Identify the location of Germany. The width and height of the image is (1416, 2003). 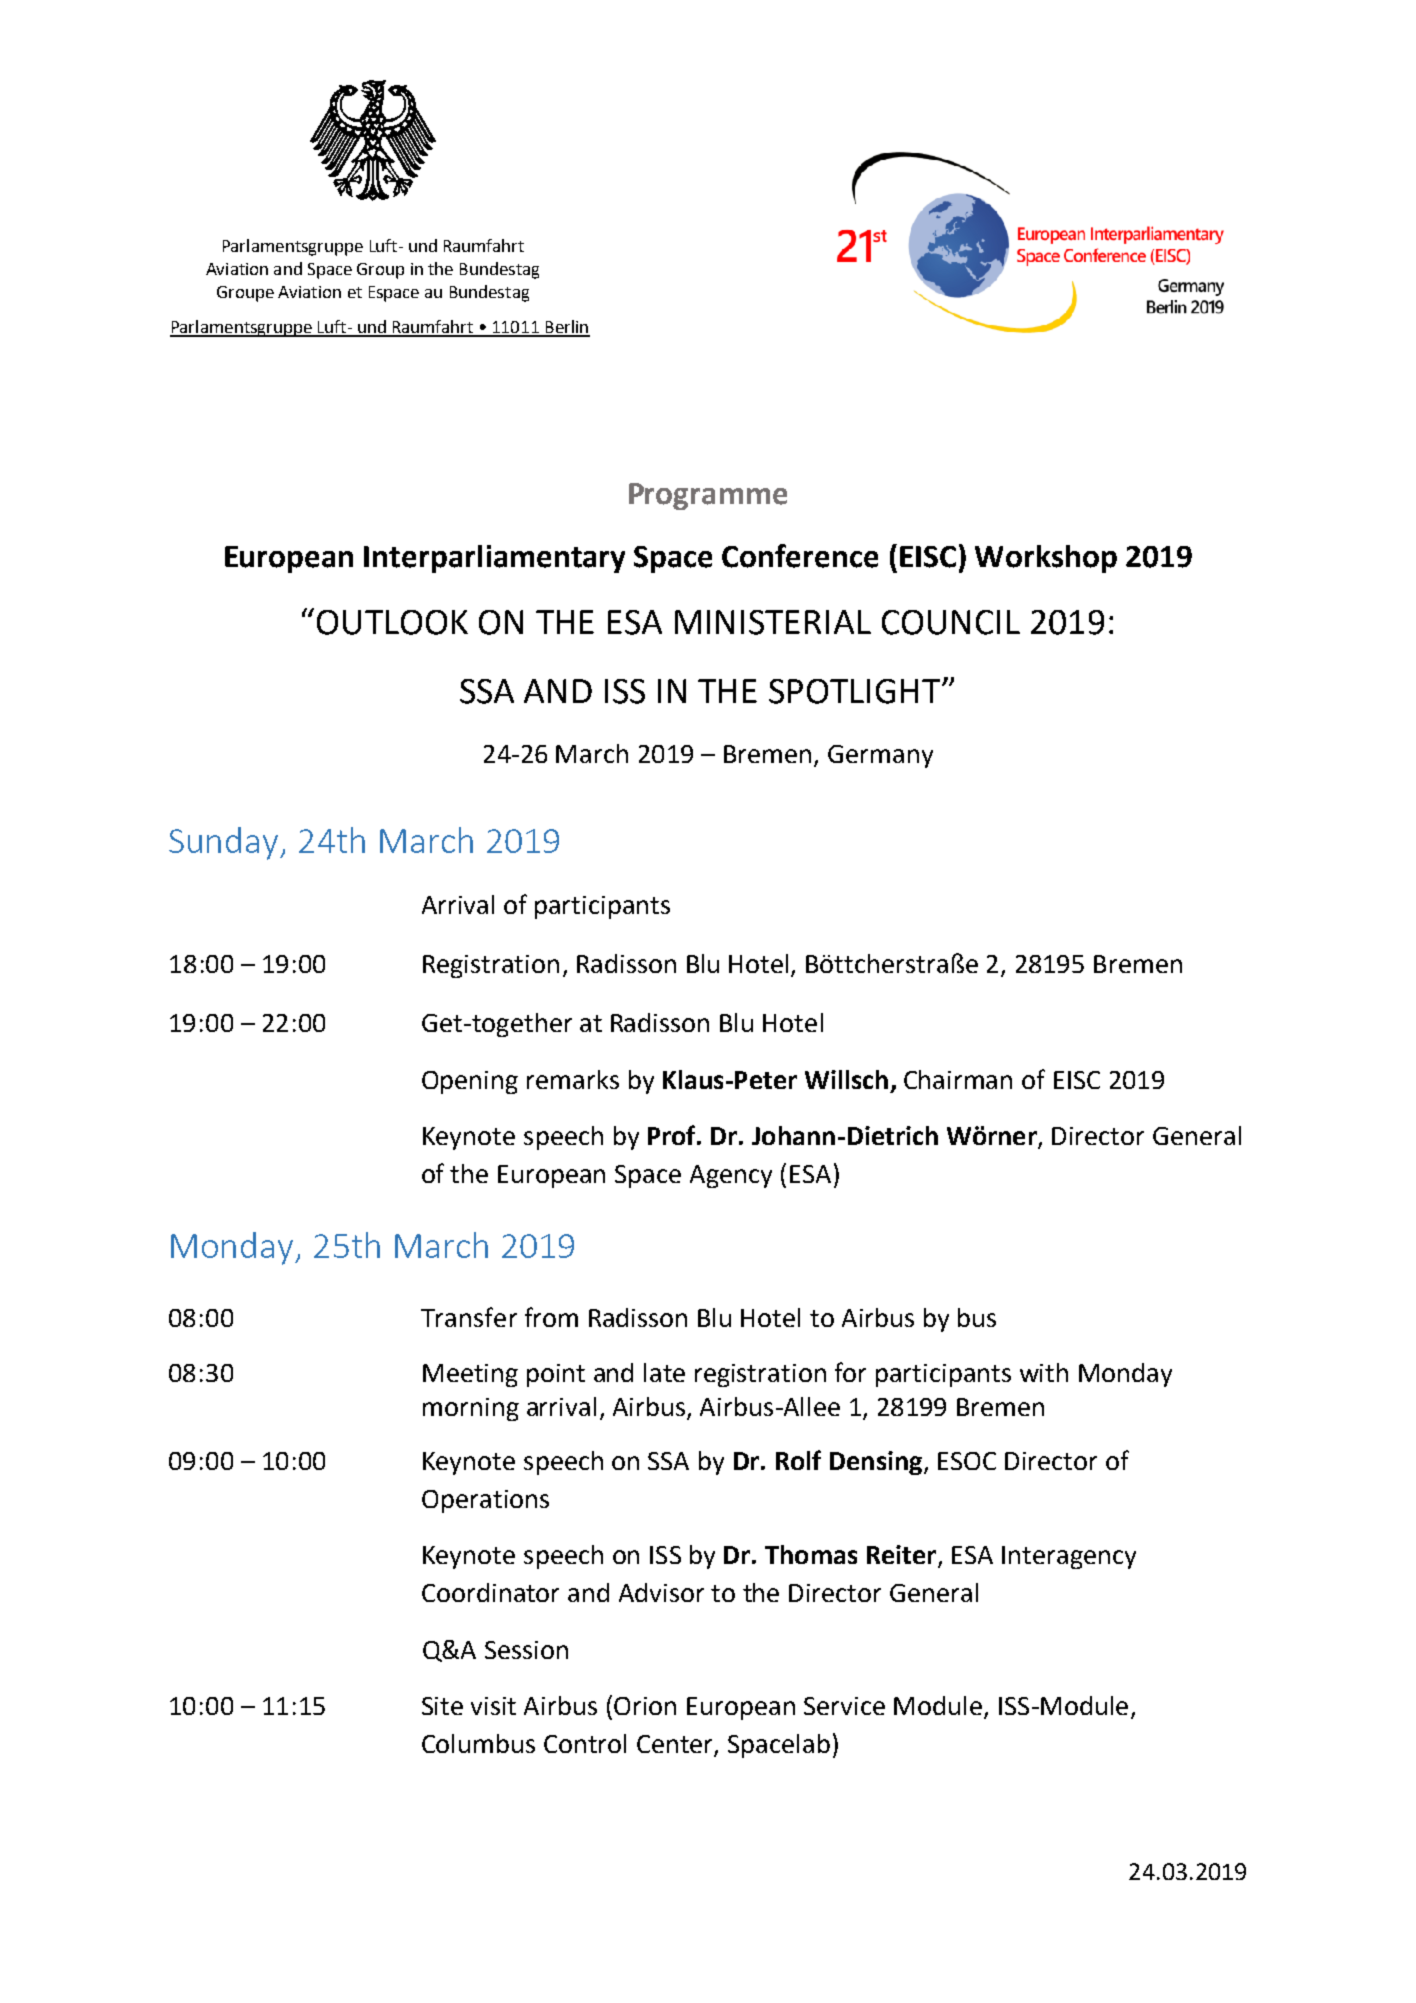
(880, 756).
